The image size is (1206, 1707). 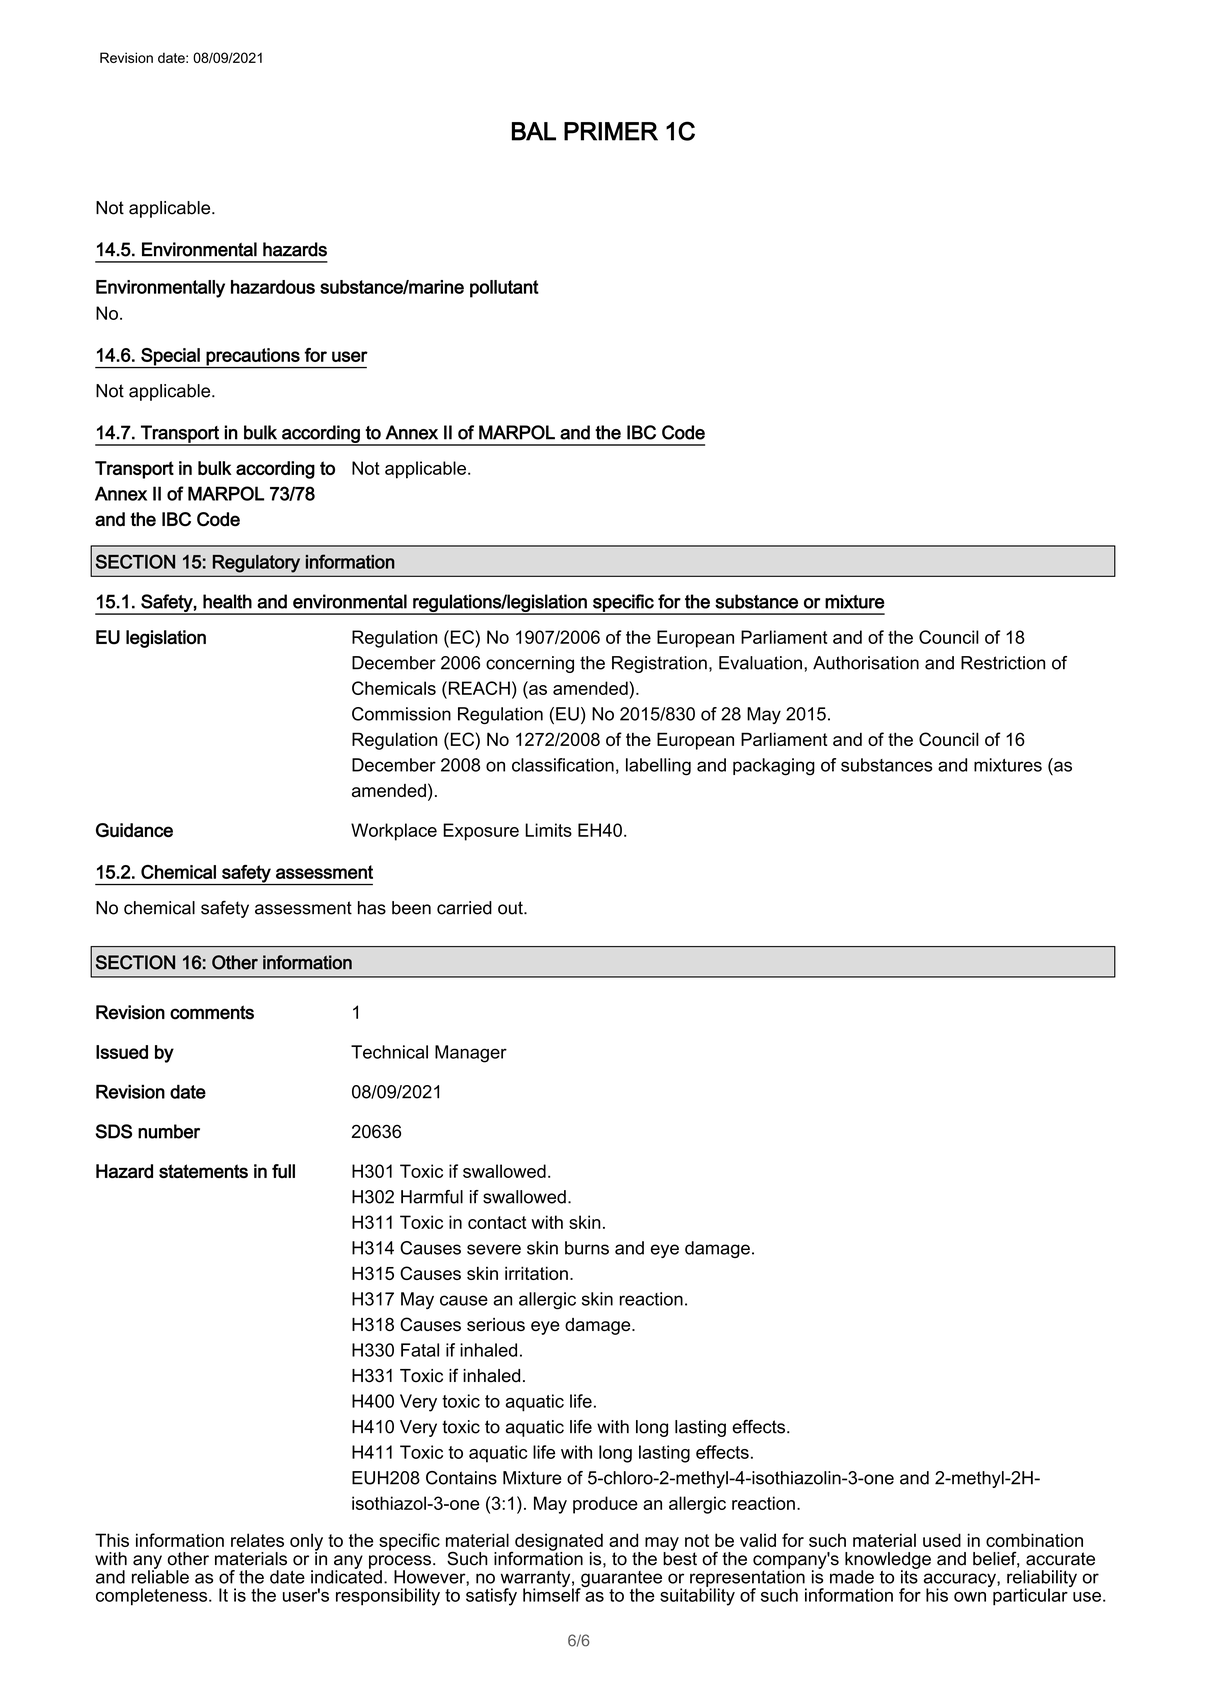 I want to click on packaging, so click(x=774, y=767).
